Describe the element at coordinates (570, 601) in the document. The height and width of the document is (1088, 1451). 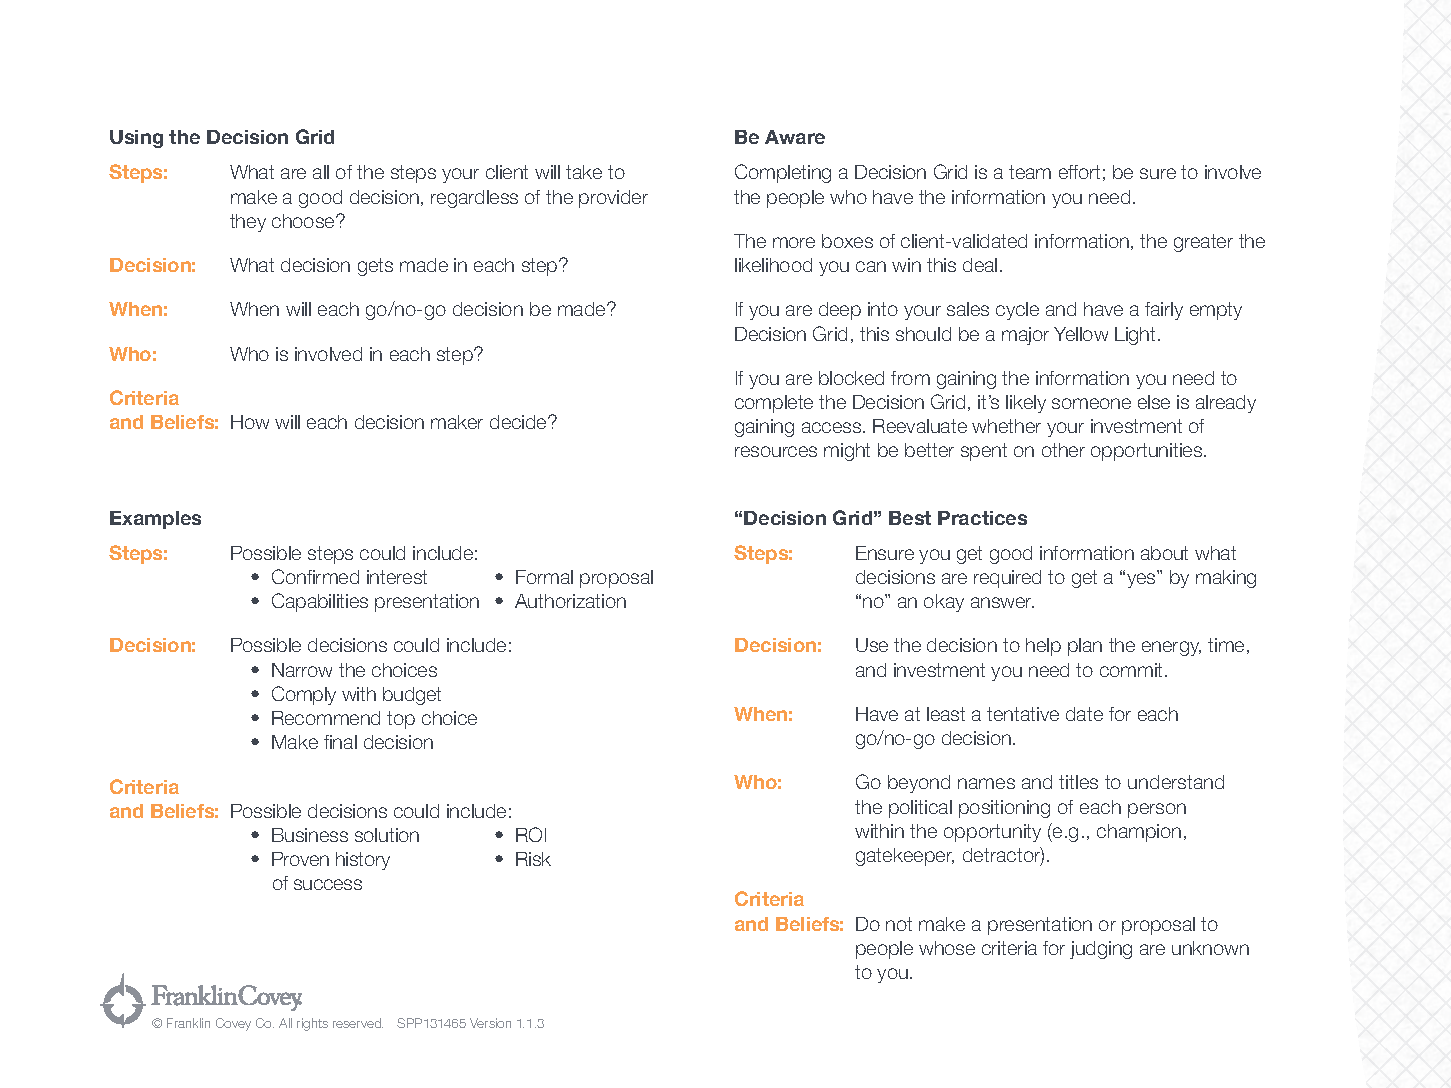
I see `Authorization` at that location.
